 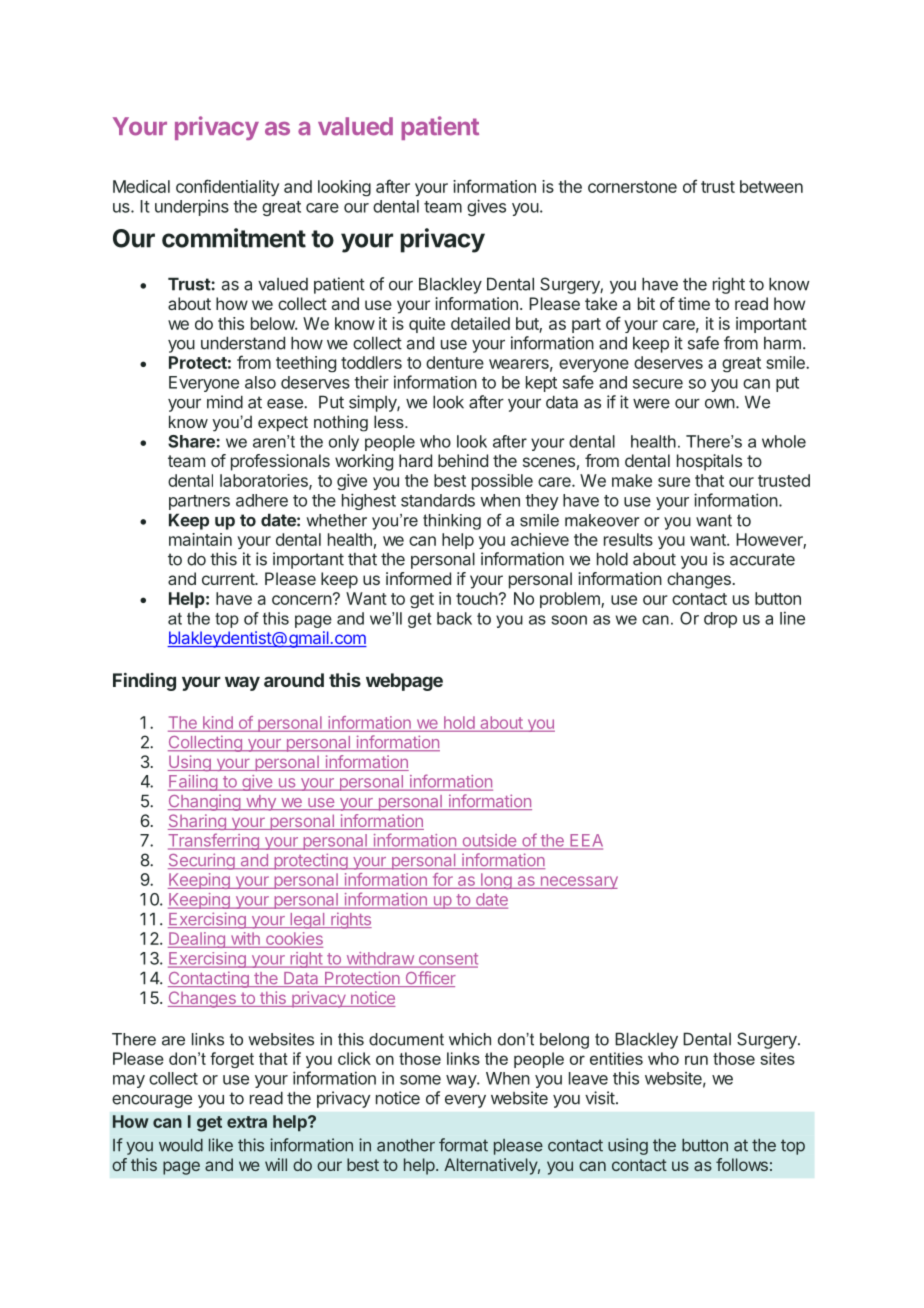 I want to click on Finding, so click(x=144, y=682).
